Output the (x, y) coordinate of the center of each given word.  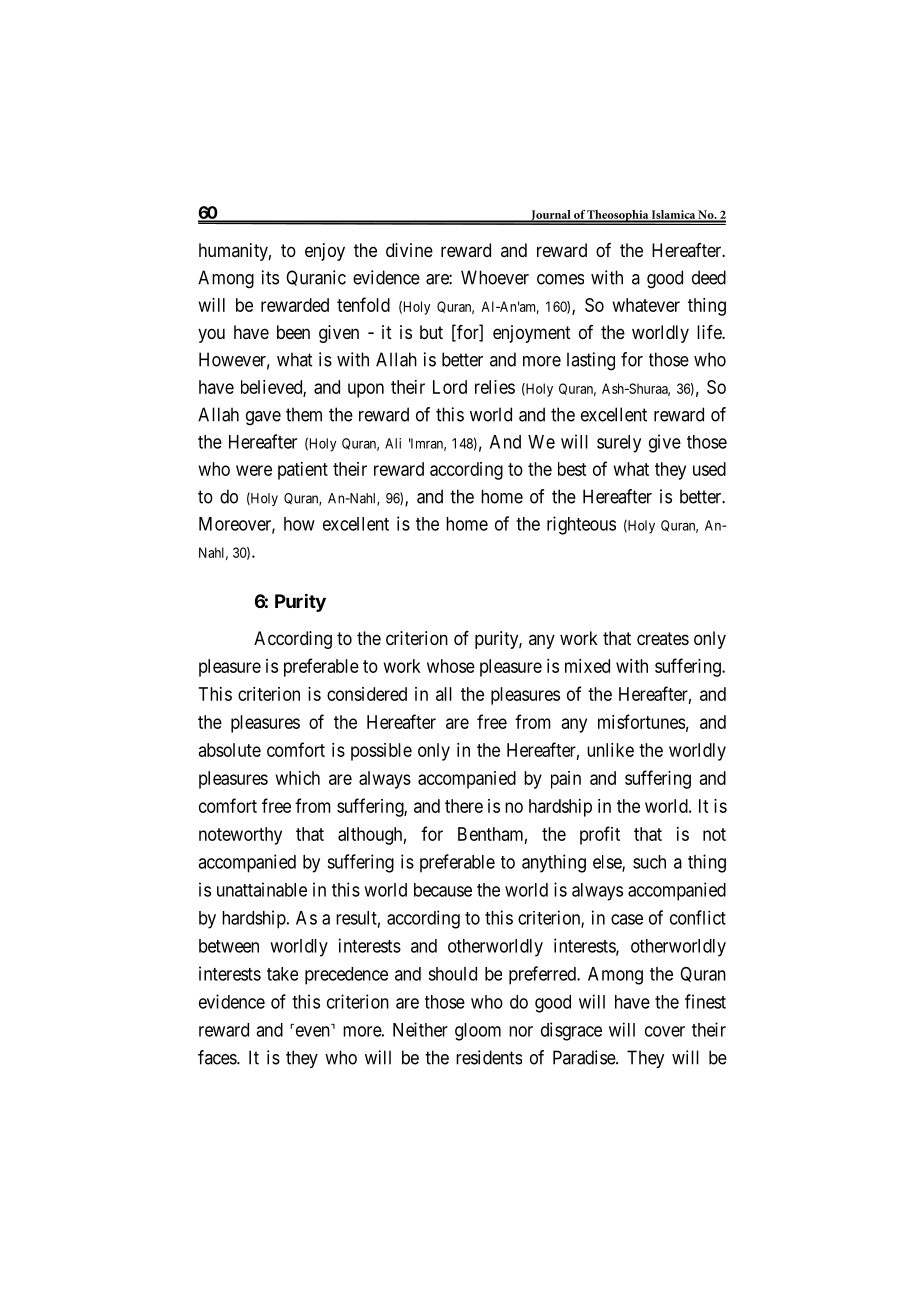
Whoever (495, 277)
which (298, 778)
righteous (581, 525)
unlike (610, 750)
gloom (478, 1032)
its (270, 277)
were (254, 470)
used (709, 469)
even (313, 1031)
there (464, 806)
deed (709, 277)
